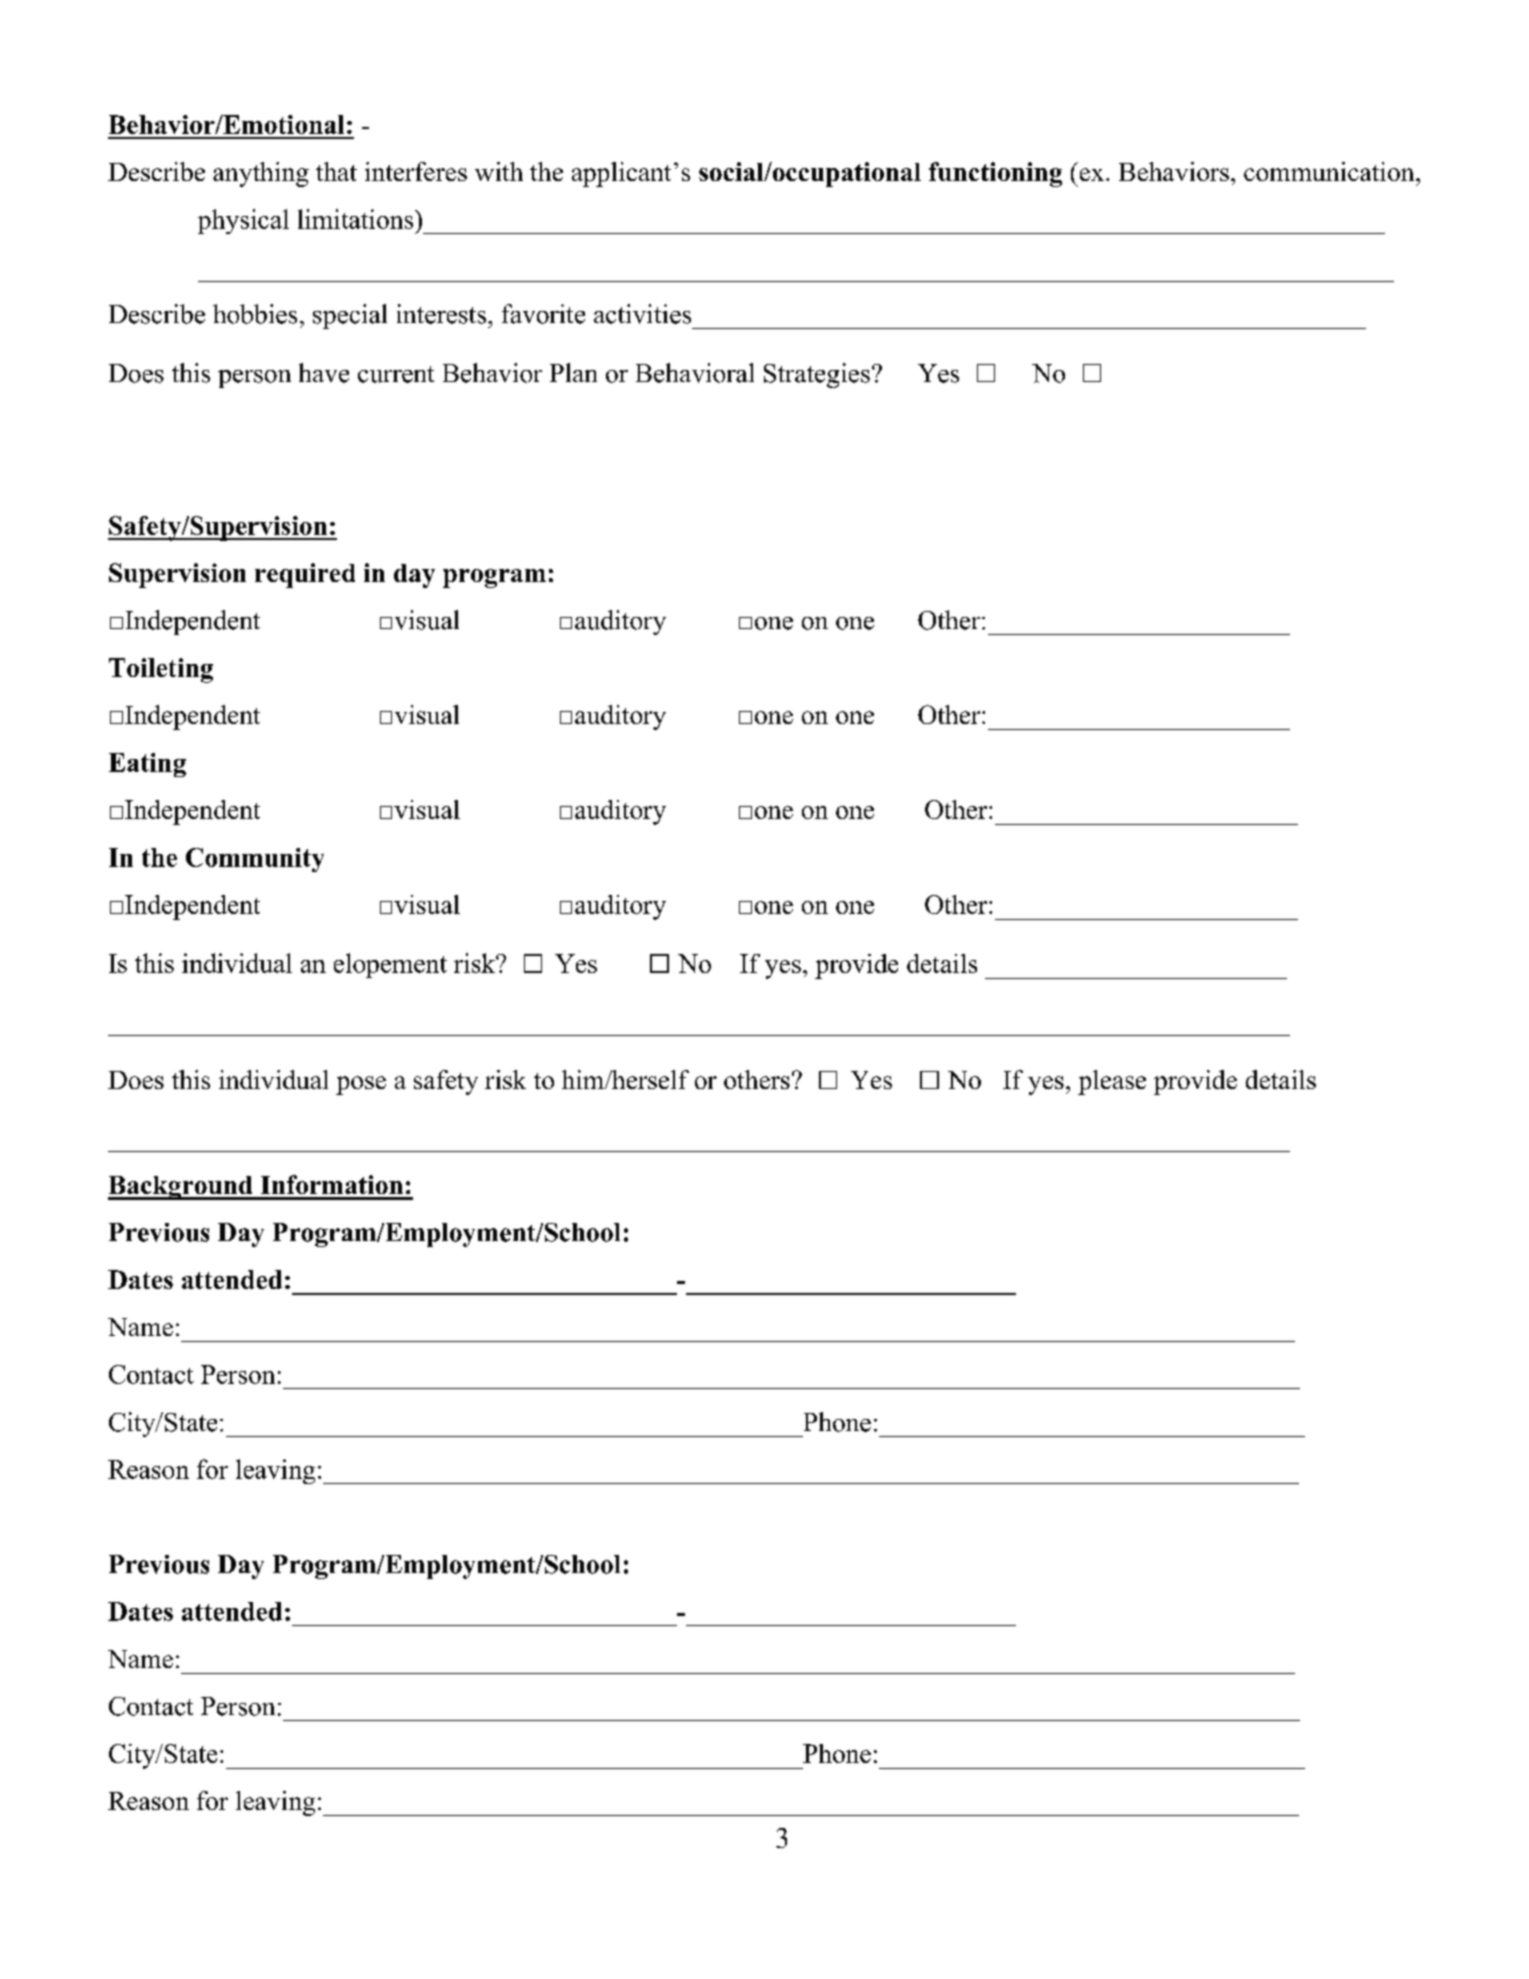 The width and height of the document is (1529, 1979). I want to click on Strategies, so click(817, 375).
